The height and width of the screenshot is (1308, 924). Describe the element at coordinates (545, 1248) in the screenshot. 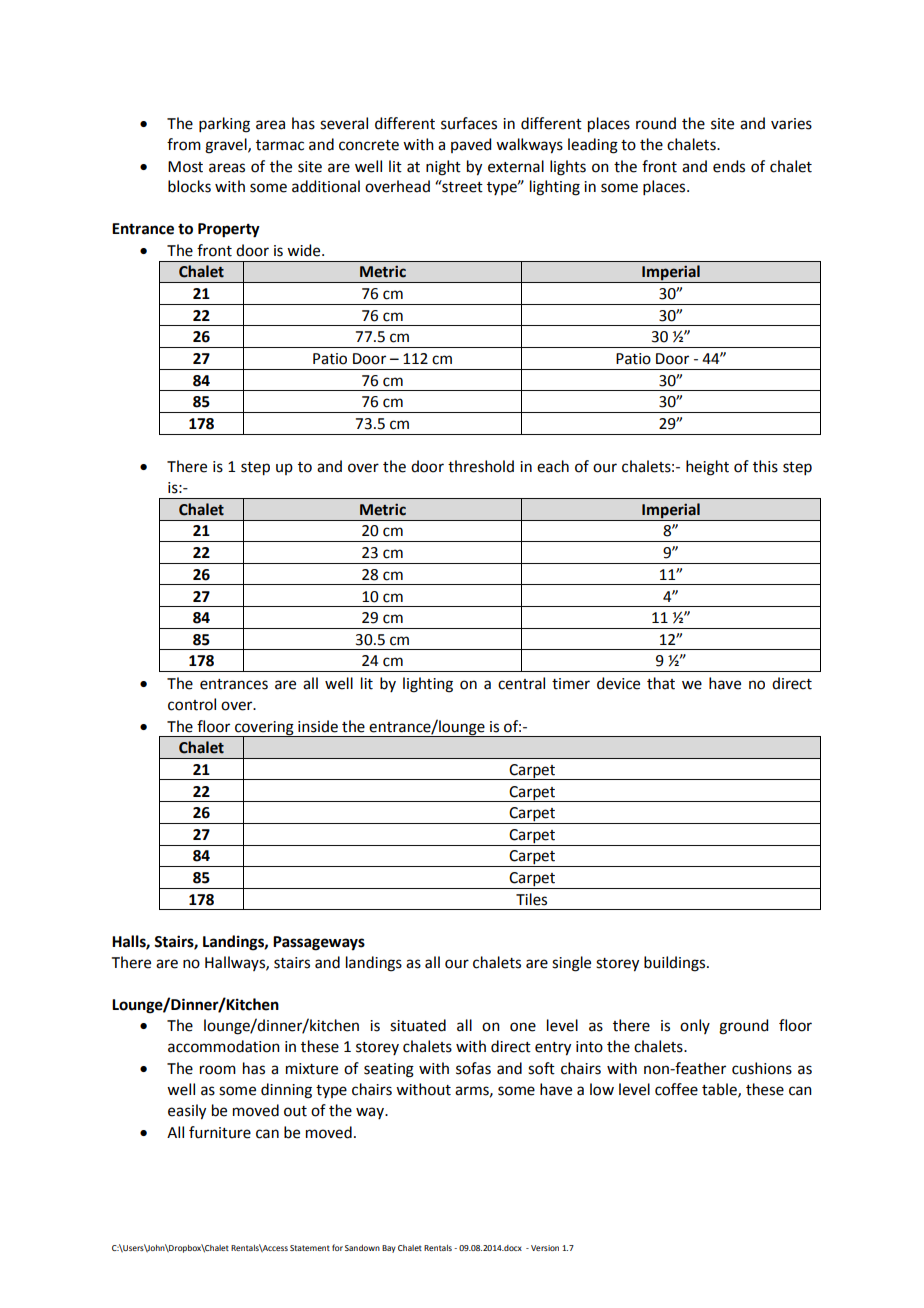

I see `Version` at that location.
